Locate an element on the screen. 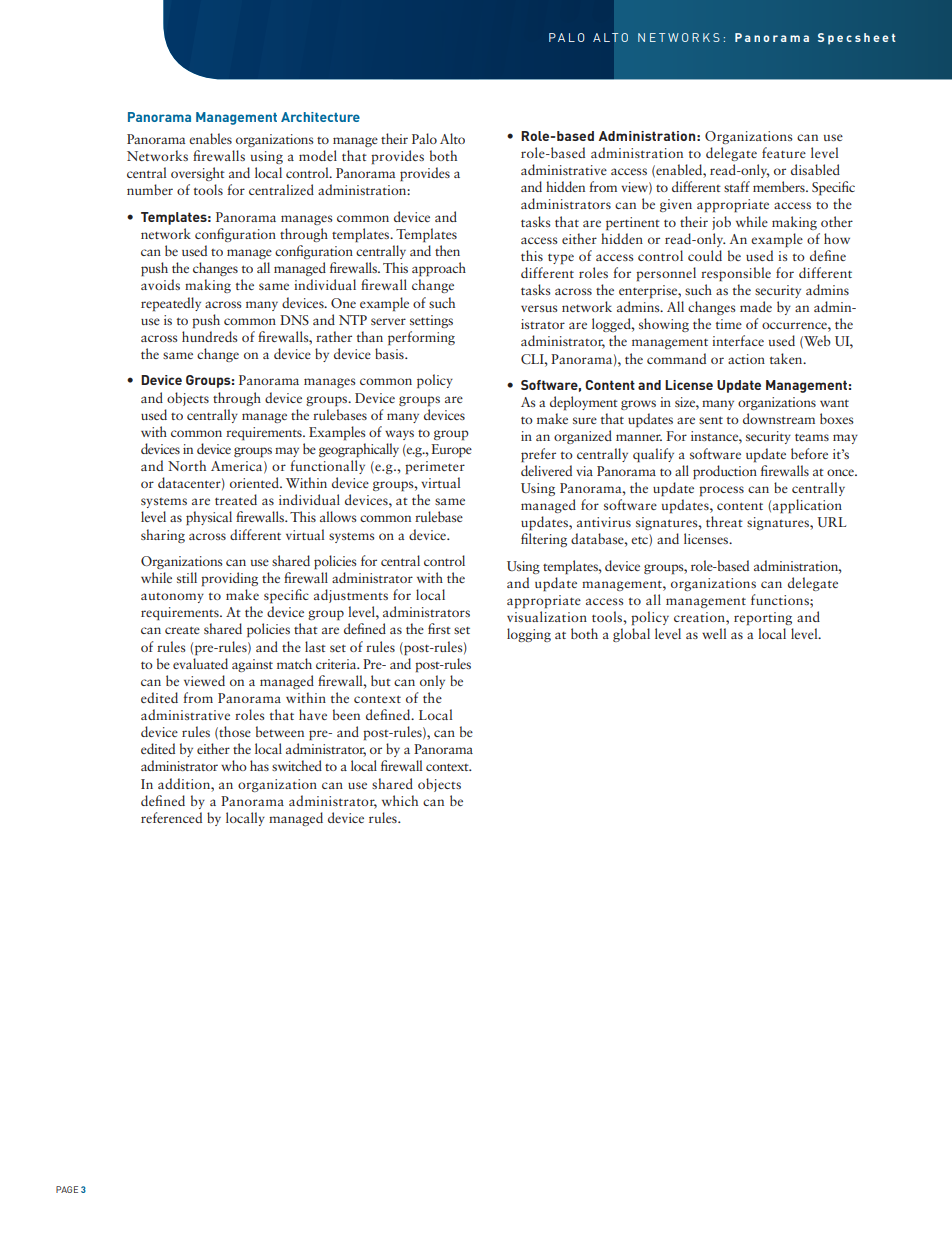 This screenshot has height=1233, width=952. oversight is located at coordinates (198, 174).
